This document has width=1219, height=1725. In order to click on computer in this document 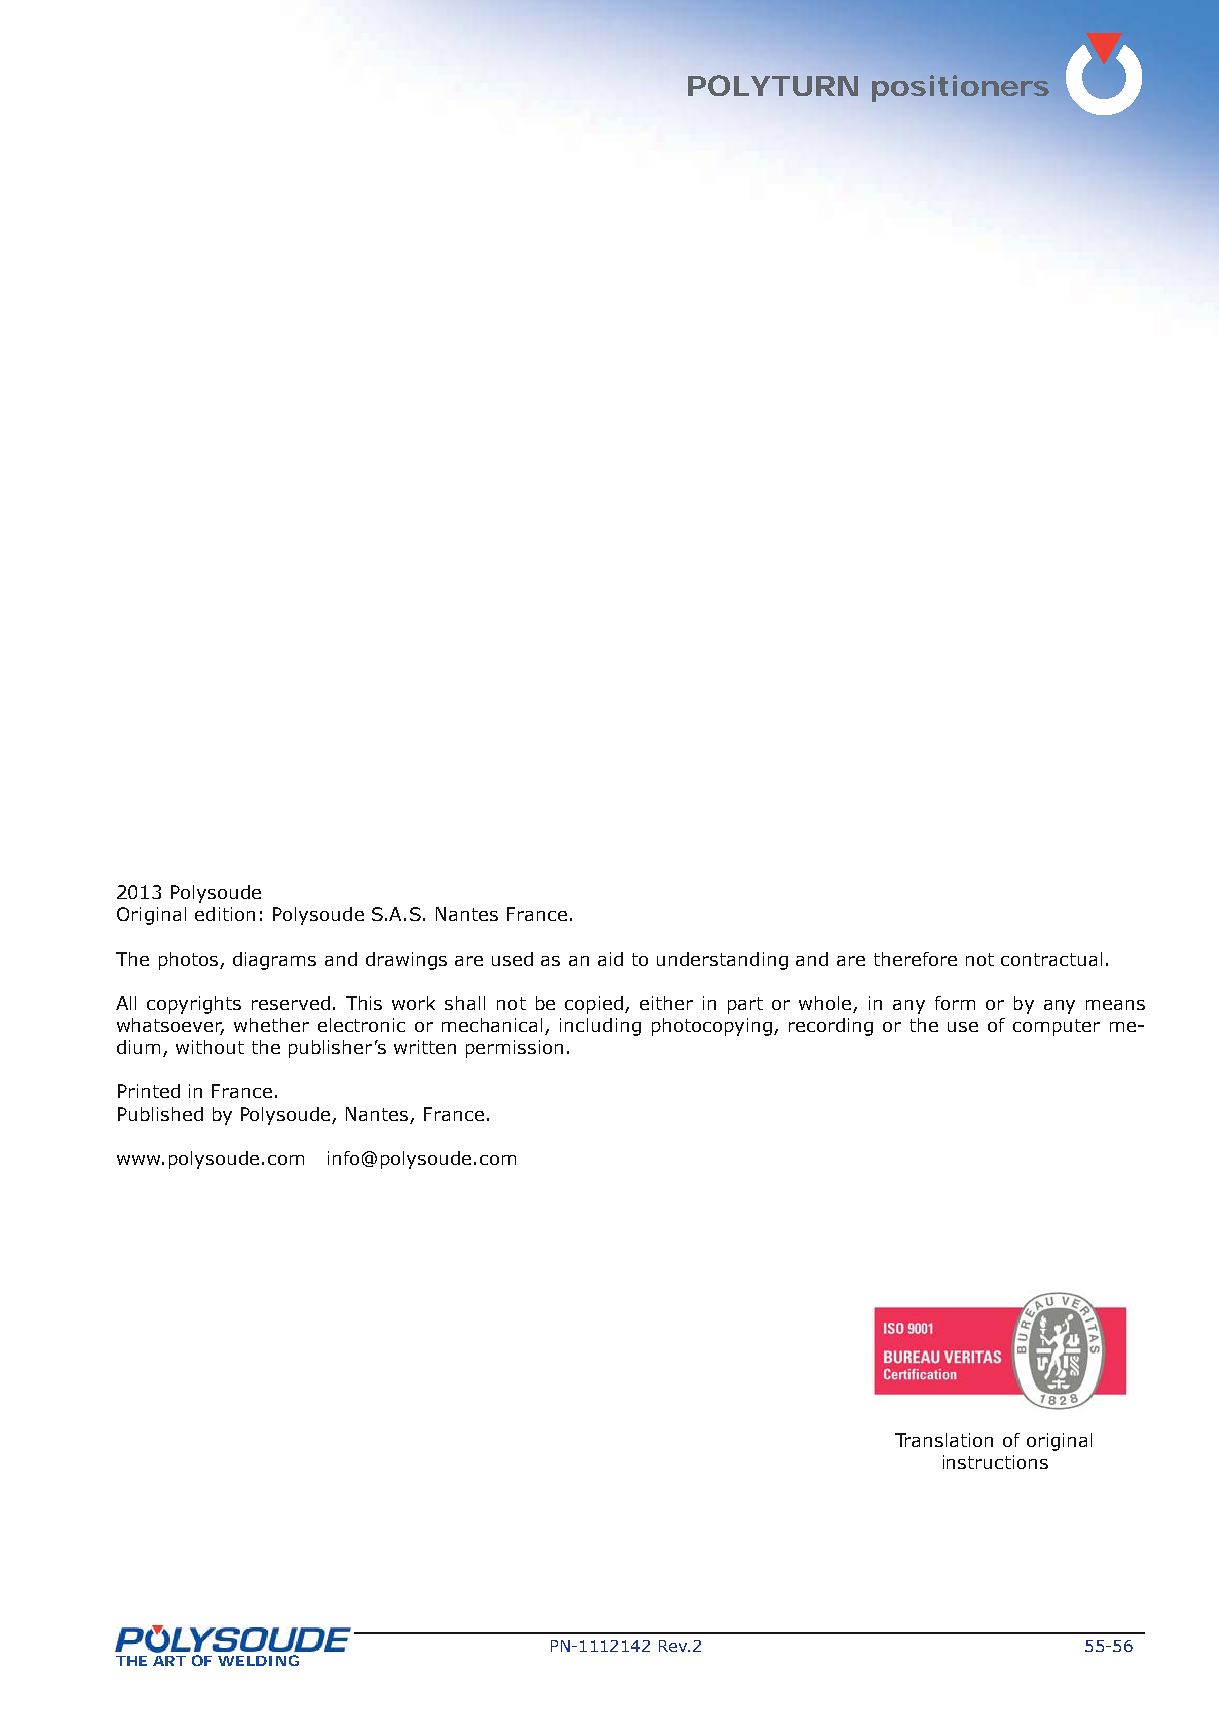, I will do `click(1056, 1027)`.
